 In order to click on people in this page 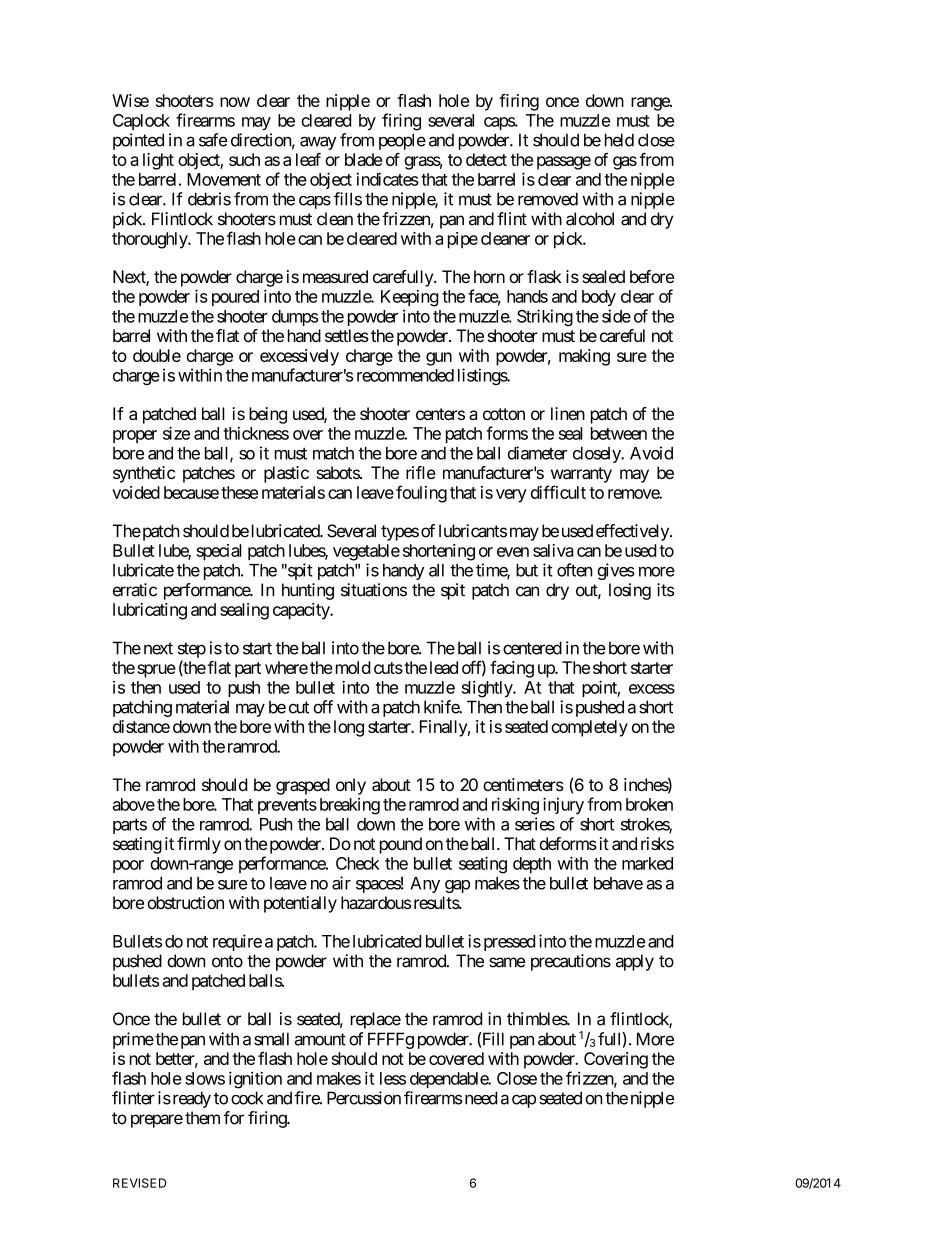, I will do `click(402, 141)`.
